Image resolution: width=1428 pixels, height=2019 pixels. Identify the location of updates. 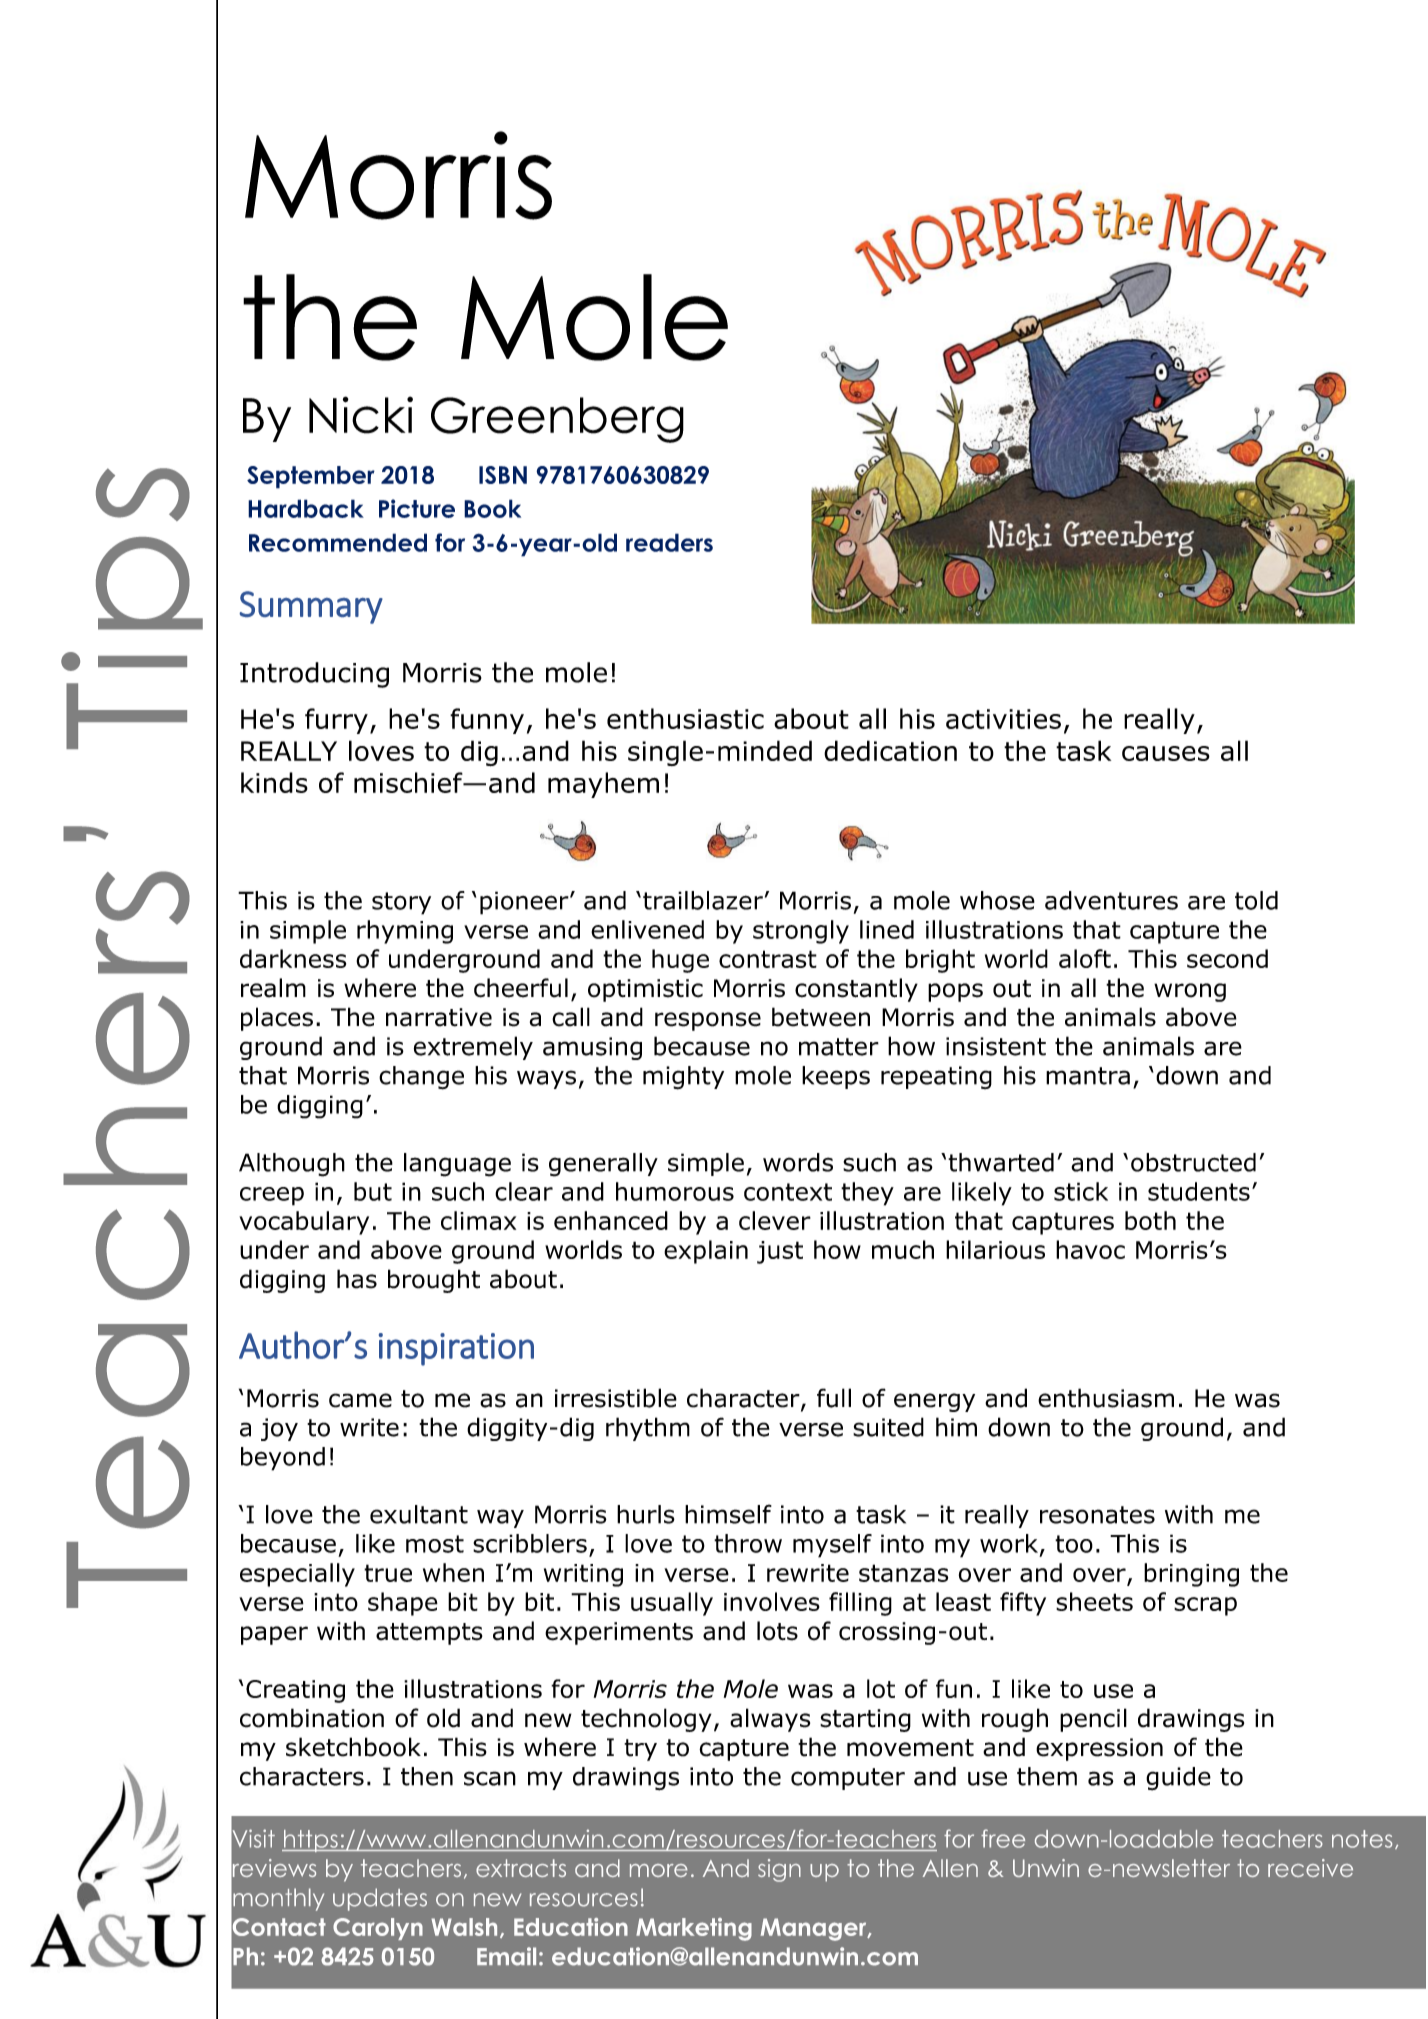
(380, 1899).
